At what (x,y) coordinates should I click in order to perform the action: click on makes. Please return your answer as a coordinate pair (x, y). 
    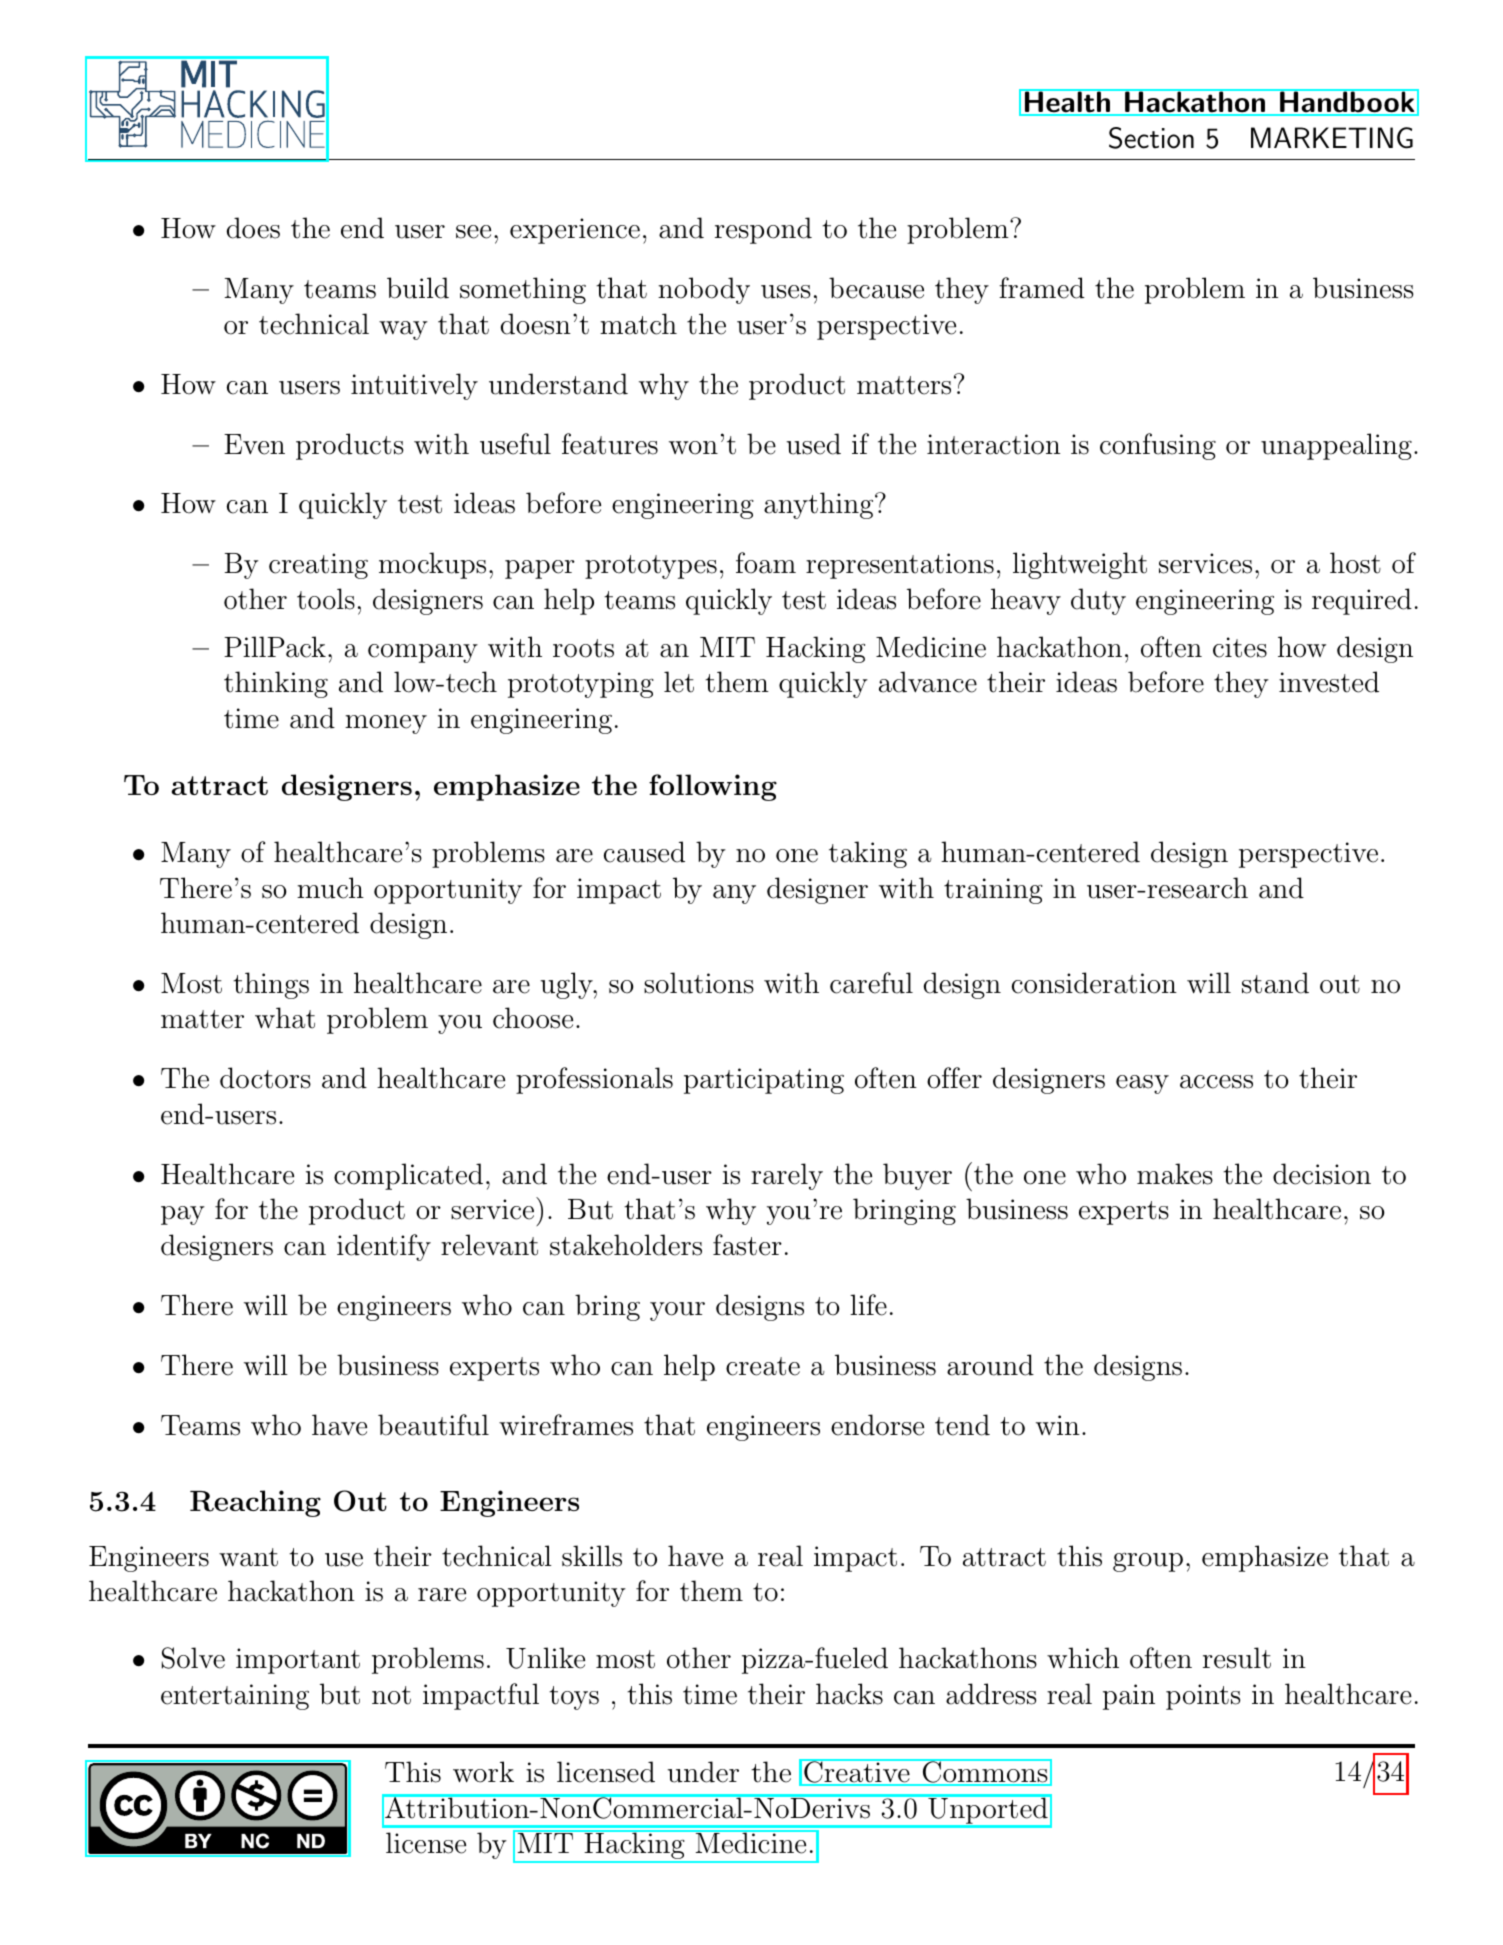
    Looking at the image, I should click on (1175, 1174).
